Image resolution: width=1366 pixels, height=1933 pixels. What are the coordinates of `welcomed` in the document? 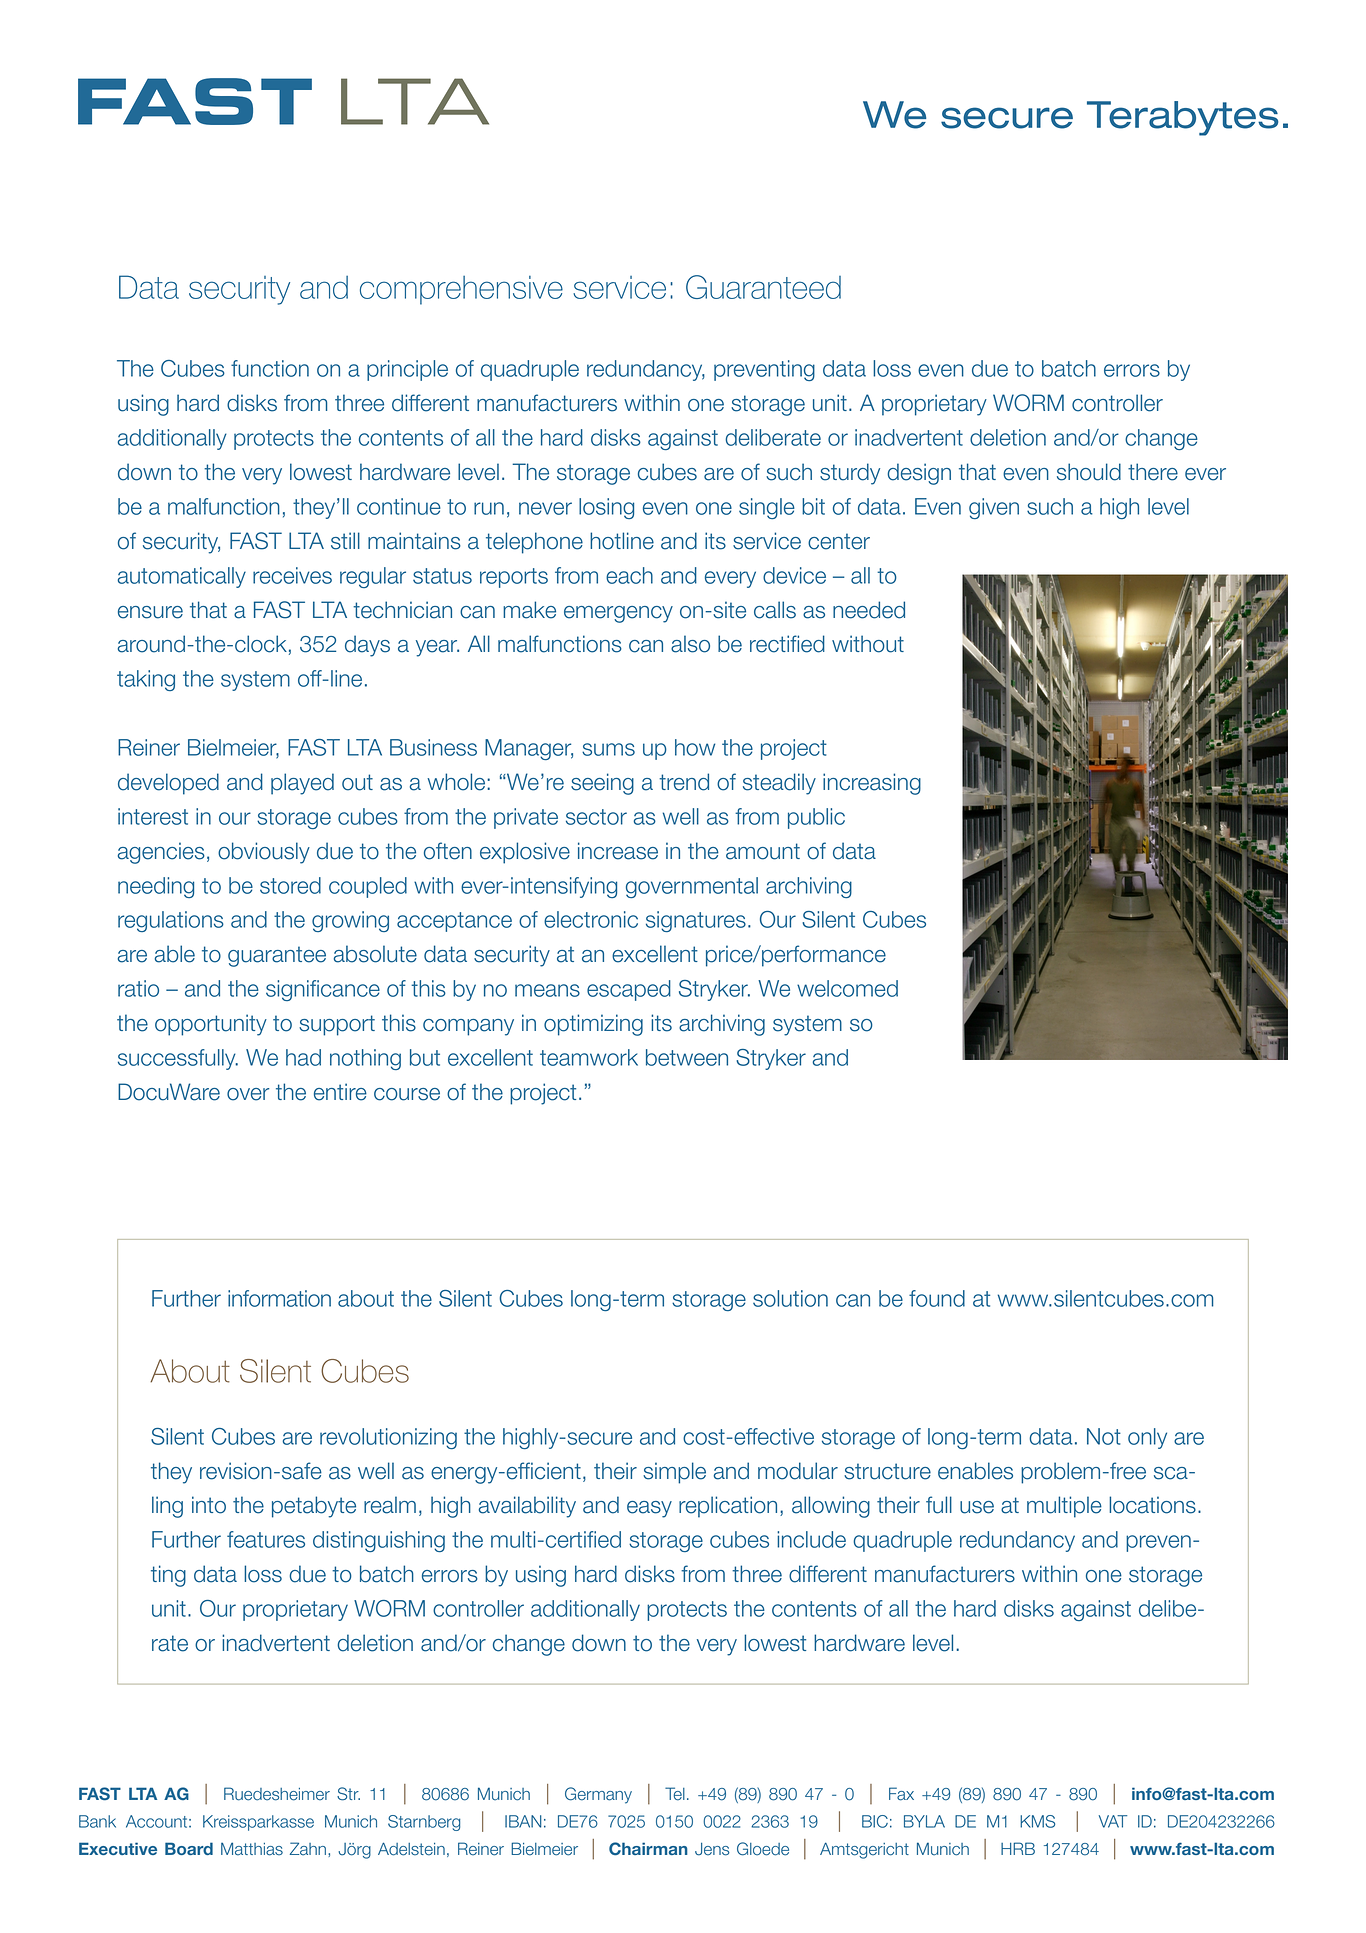 It's located at (847, 988).
